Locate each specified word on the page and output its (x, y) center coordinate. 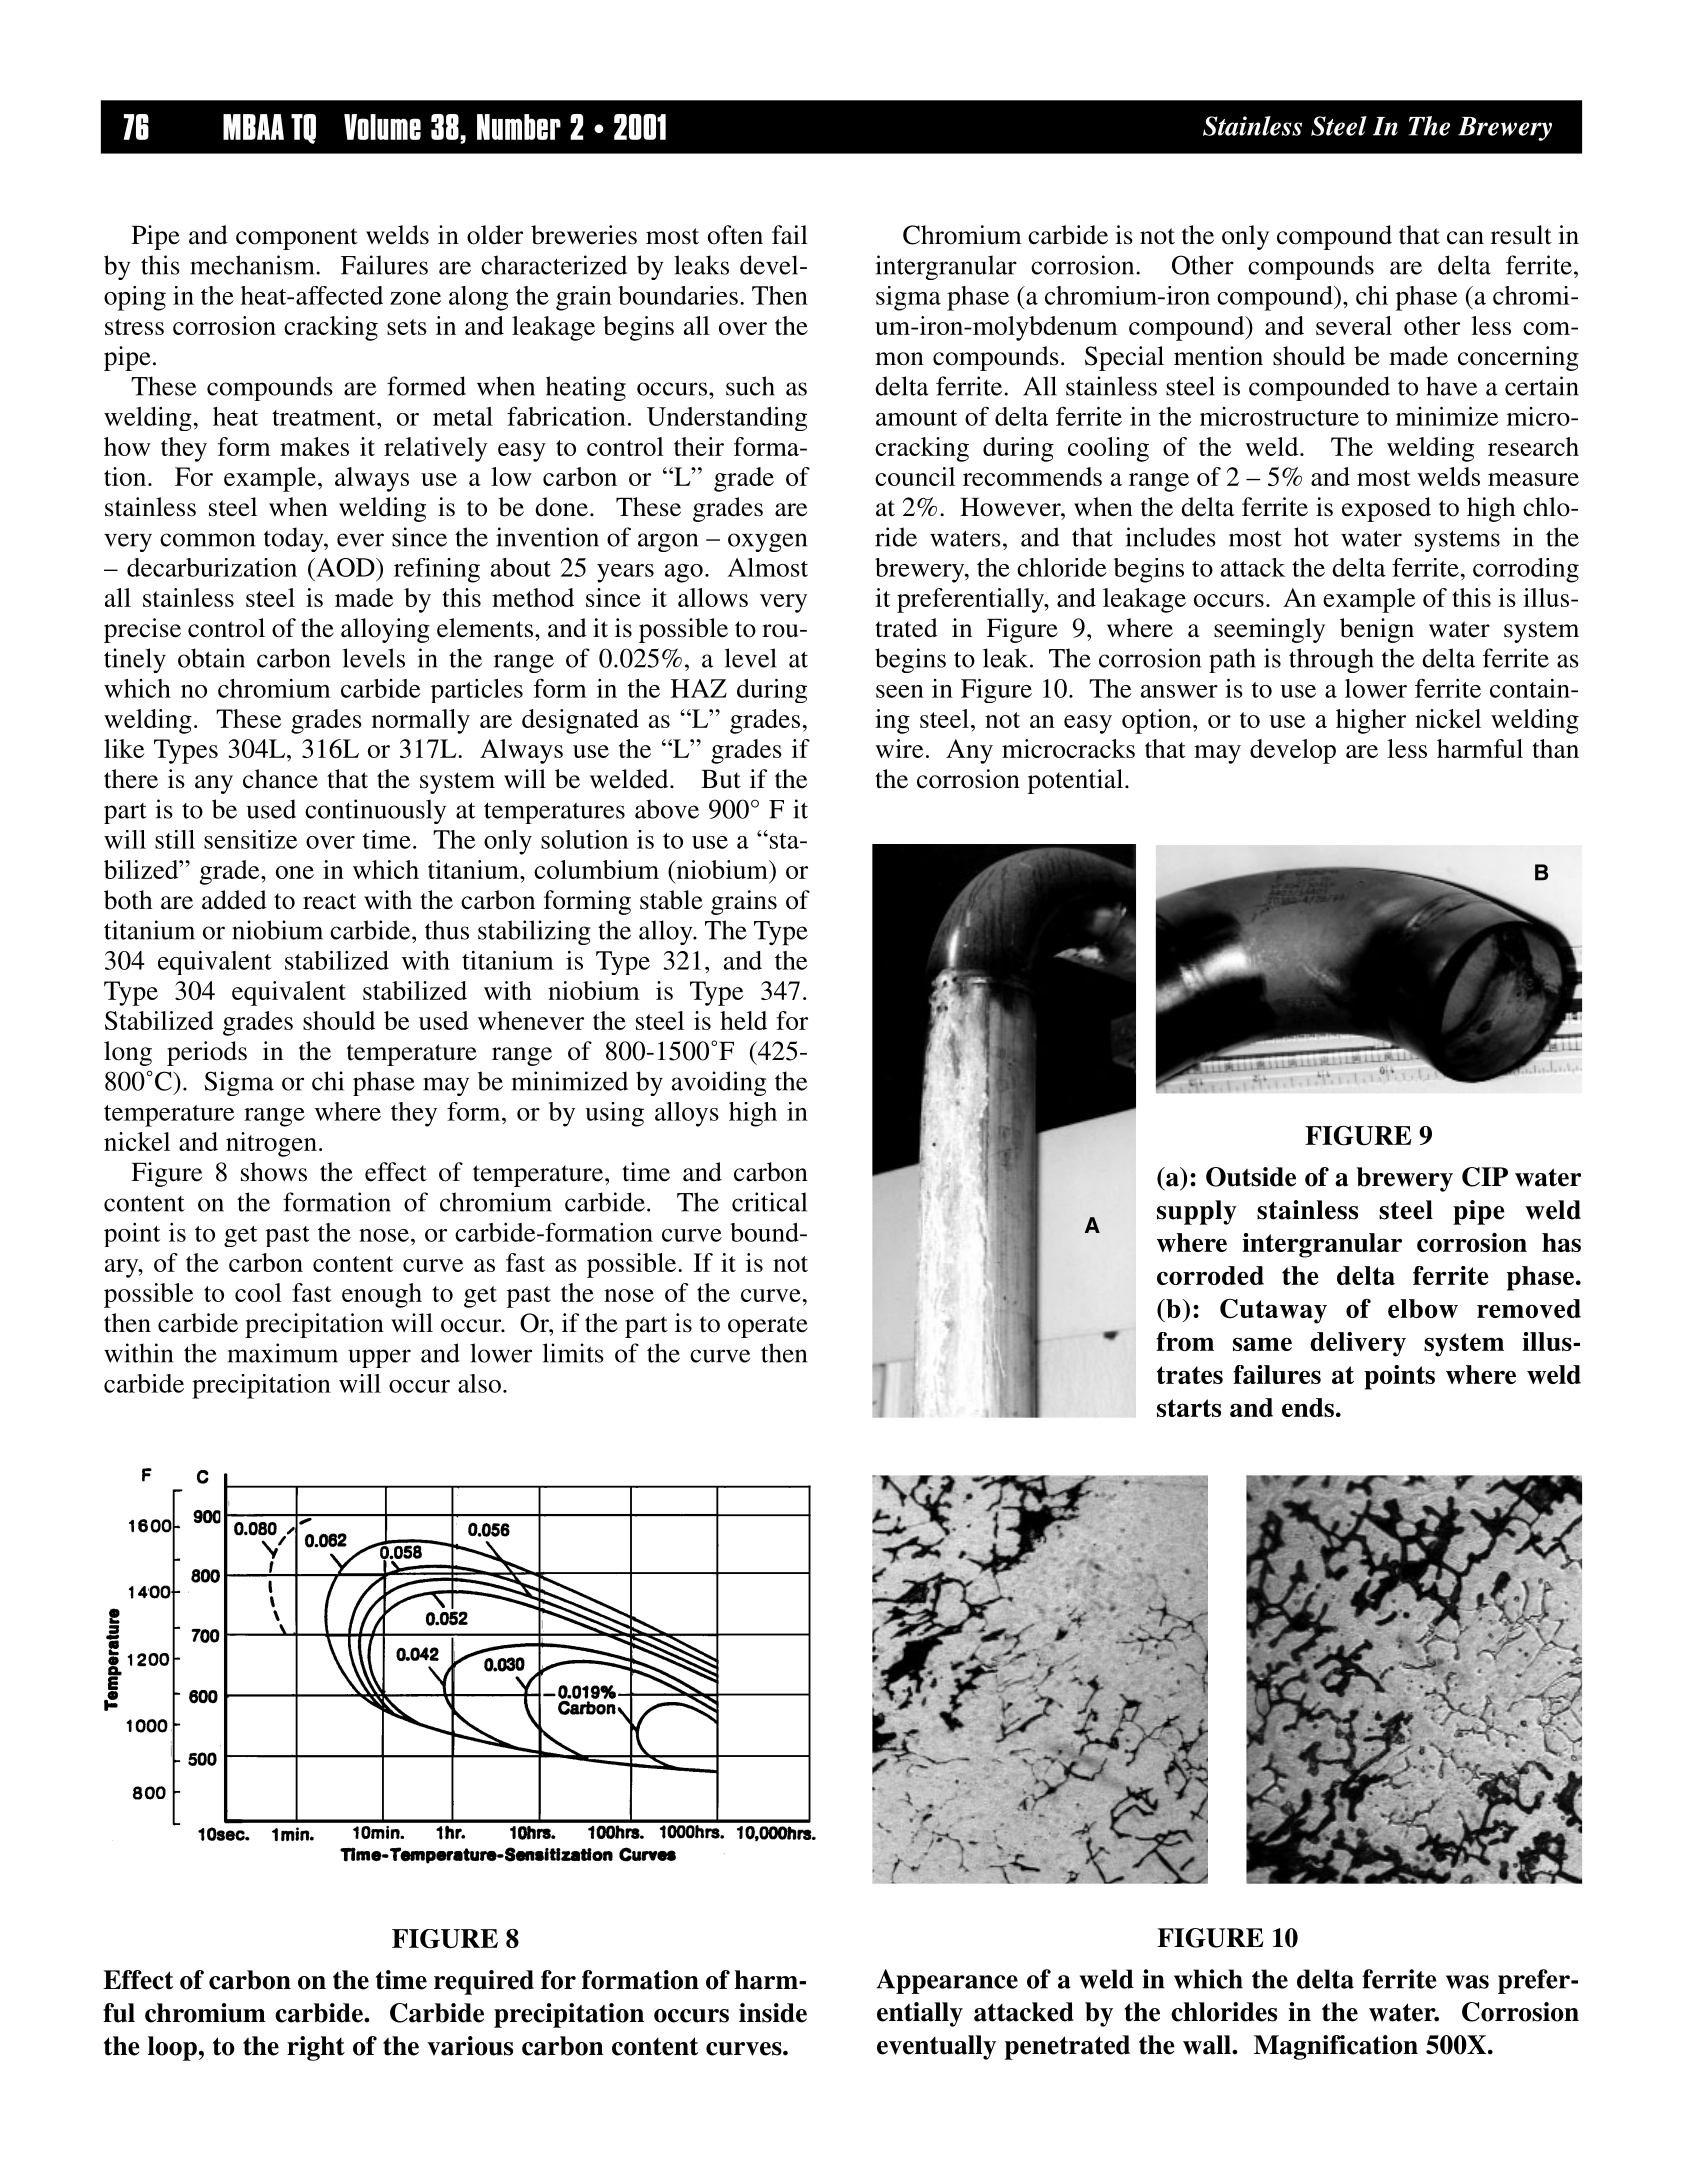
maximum (283, 1353)
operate (768, 1327)
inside (773, 2013)
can (1465, 238)
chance (280, 779)
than (1556, 748)
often (735, 235)
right (316, 2048)
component (297, 239)
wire (899, 748)
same (1262, 1344)
